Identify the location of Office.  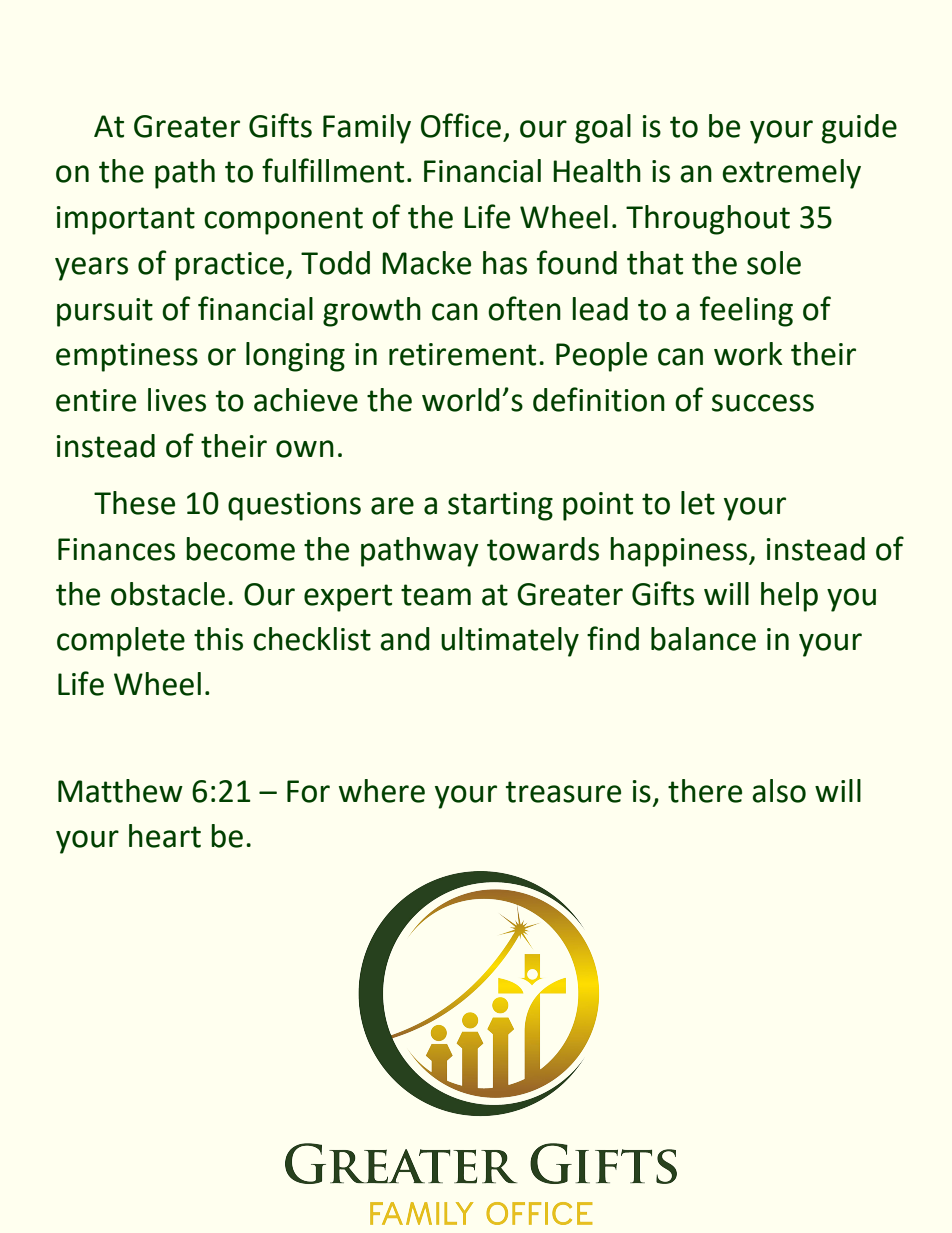
(461, 125).
